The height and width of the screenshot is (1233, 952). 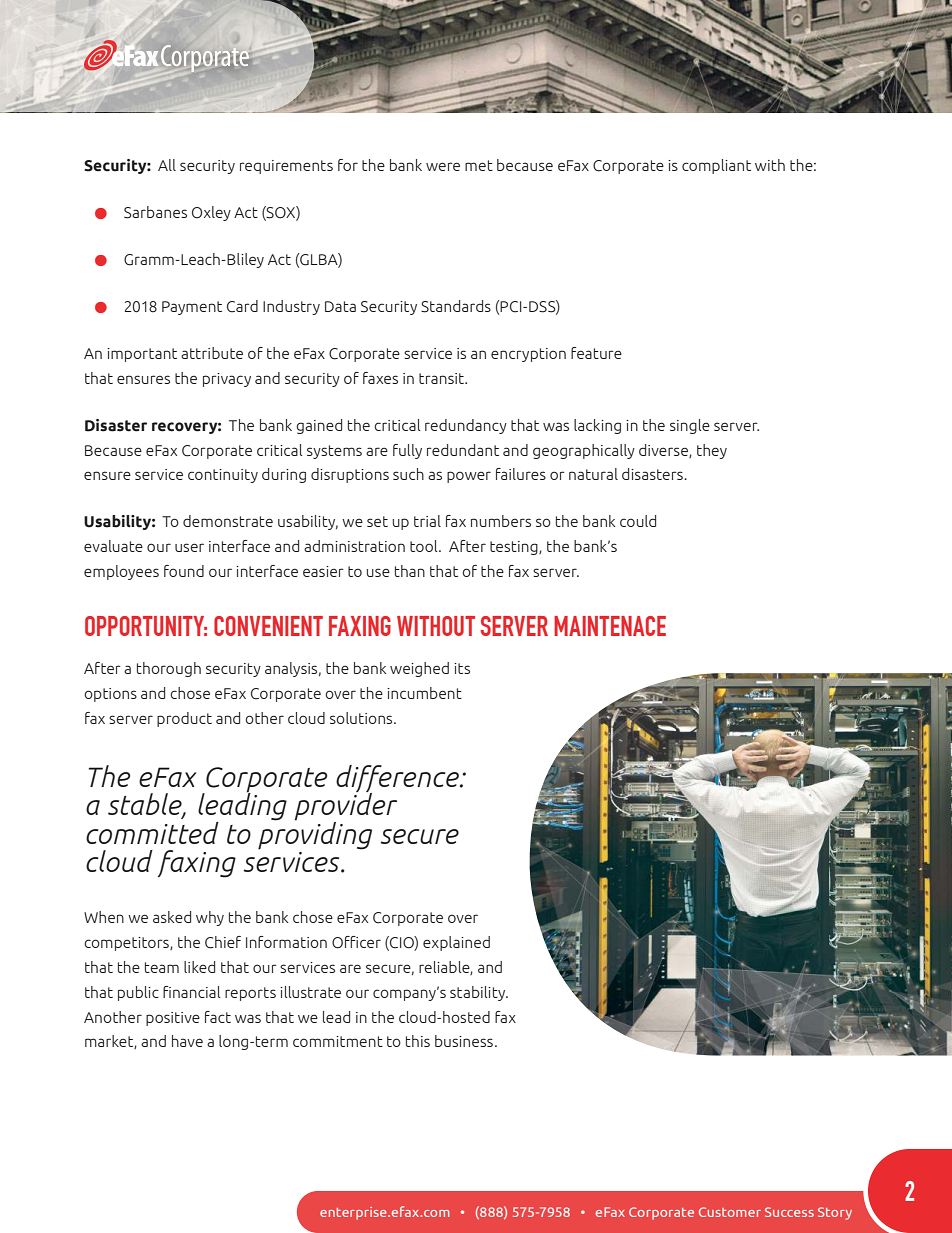 I want to click on compliant, so click(x=716, y=166).
